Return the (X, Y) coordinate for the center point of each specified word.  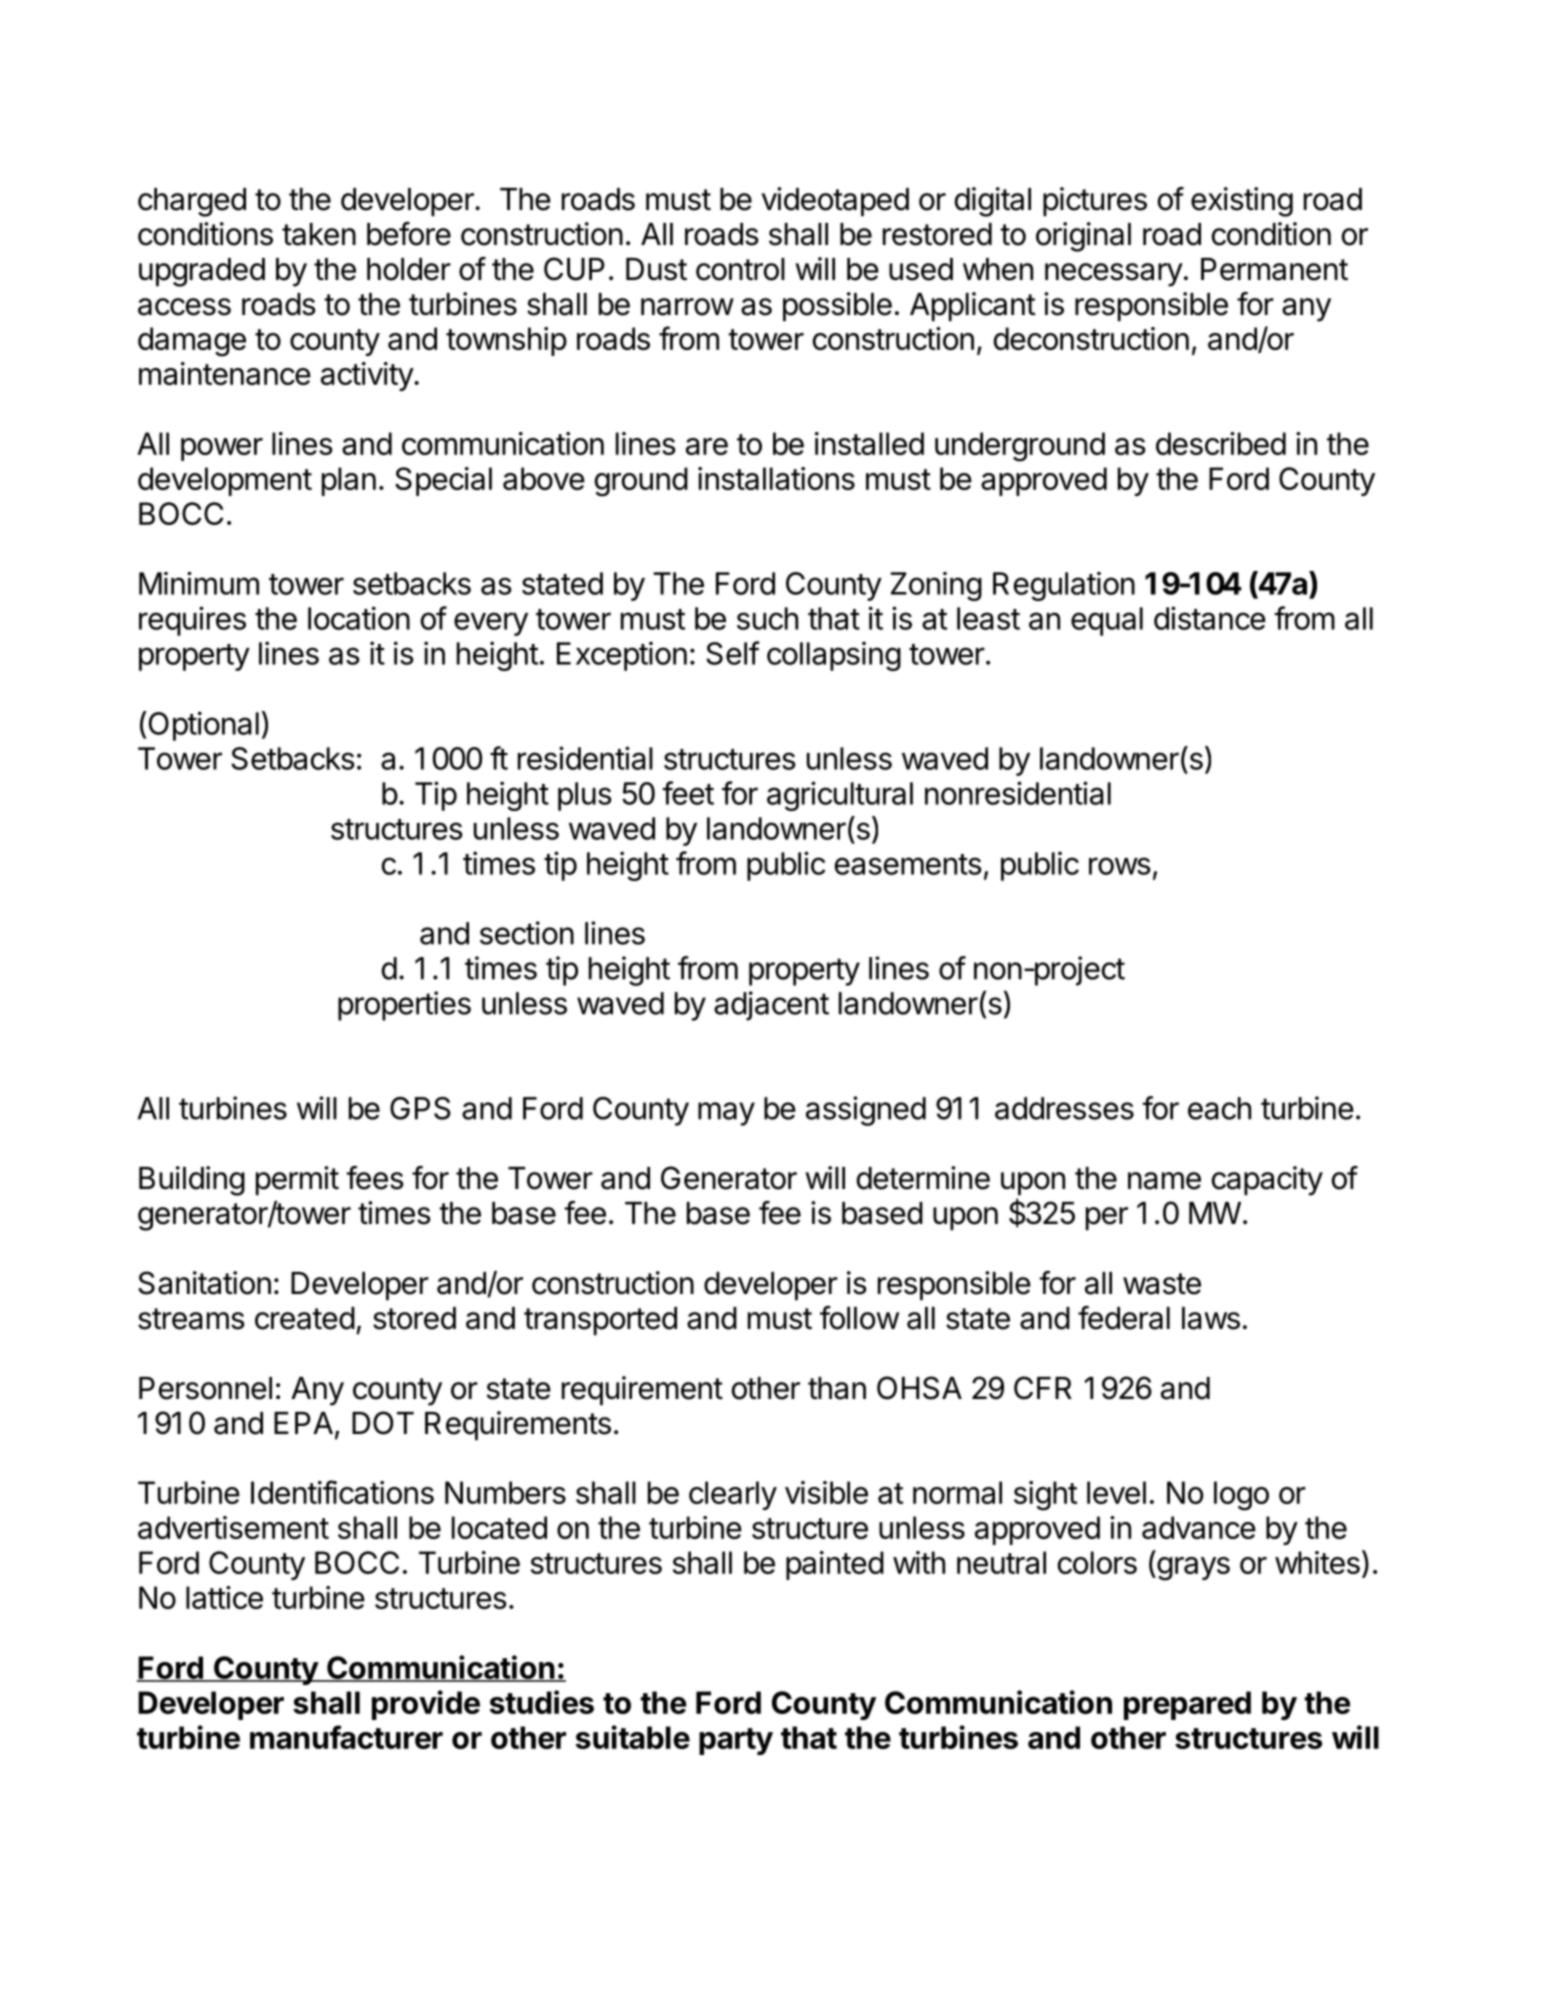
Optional (202, 726)
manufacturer (346, 1737)
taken (319, 234)
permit (297, 1181)
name (1164, 1181)
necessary (1114, 275)
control (740, 269)
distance (1210, 618)
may (726, 1114)
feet (688, 793)
